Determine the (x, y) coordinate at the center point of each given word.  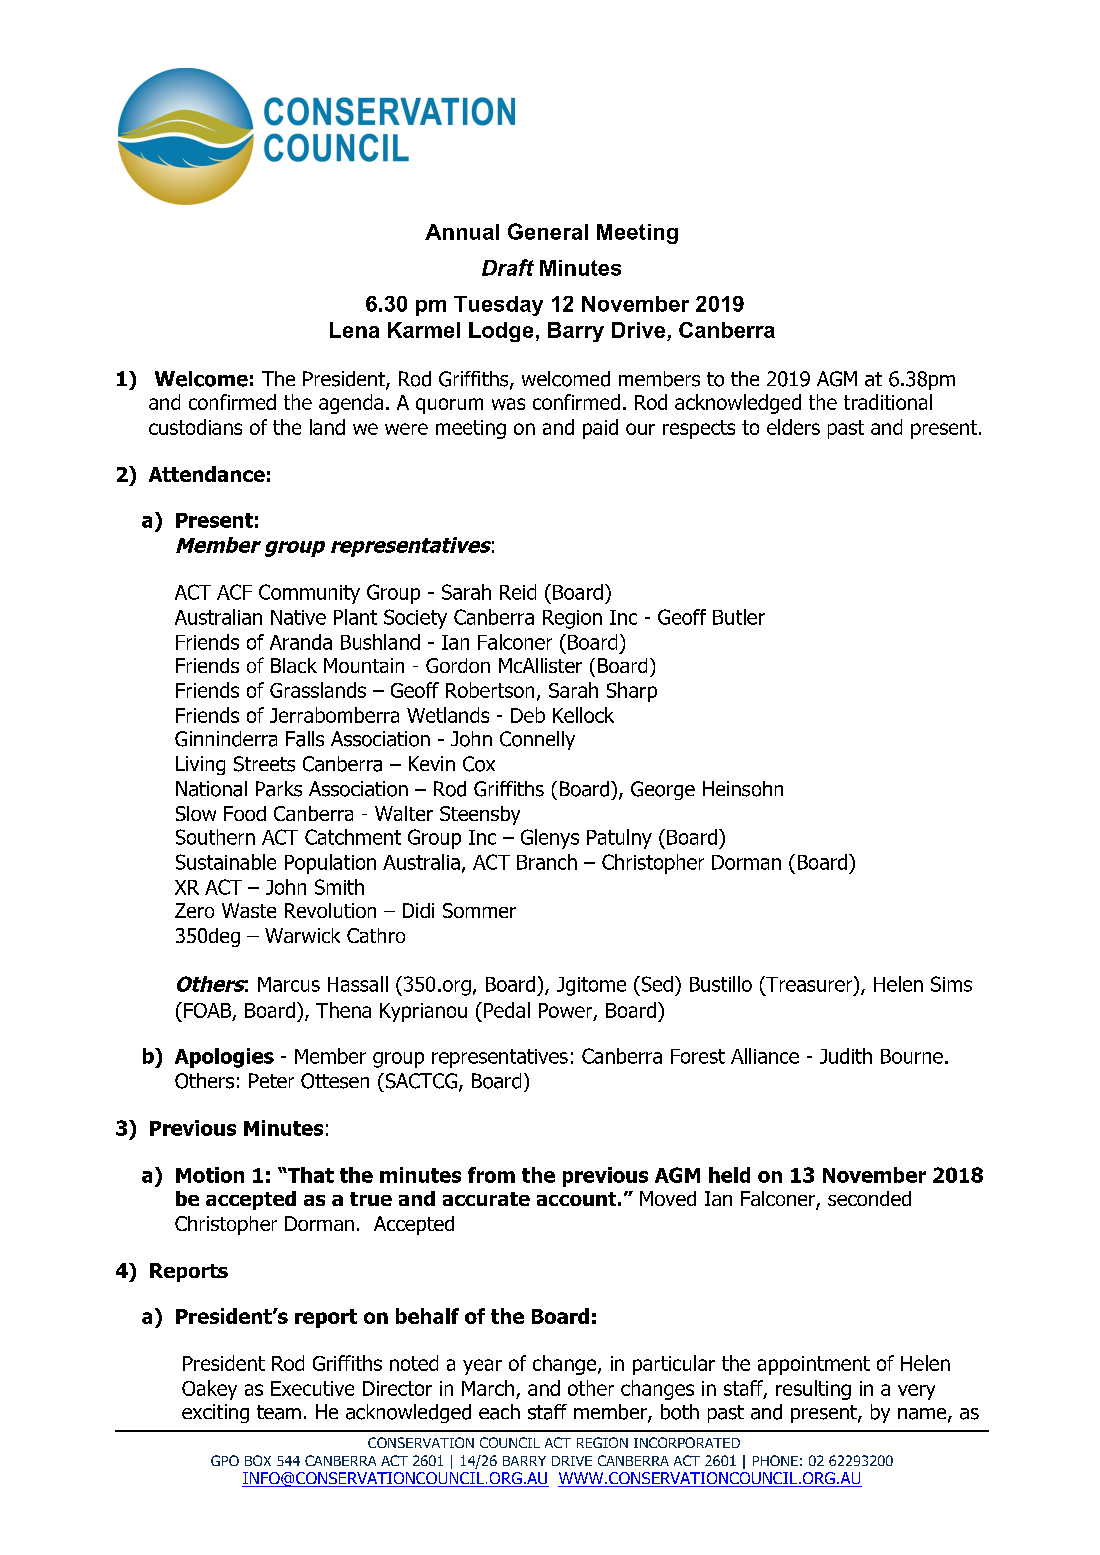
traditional (888, 402)
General (548, 231)
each (499, 1412)
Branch (547, 862)
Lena (354, 330)
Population (330, 864)
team (279, 1412)
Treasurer (809, 984)
